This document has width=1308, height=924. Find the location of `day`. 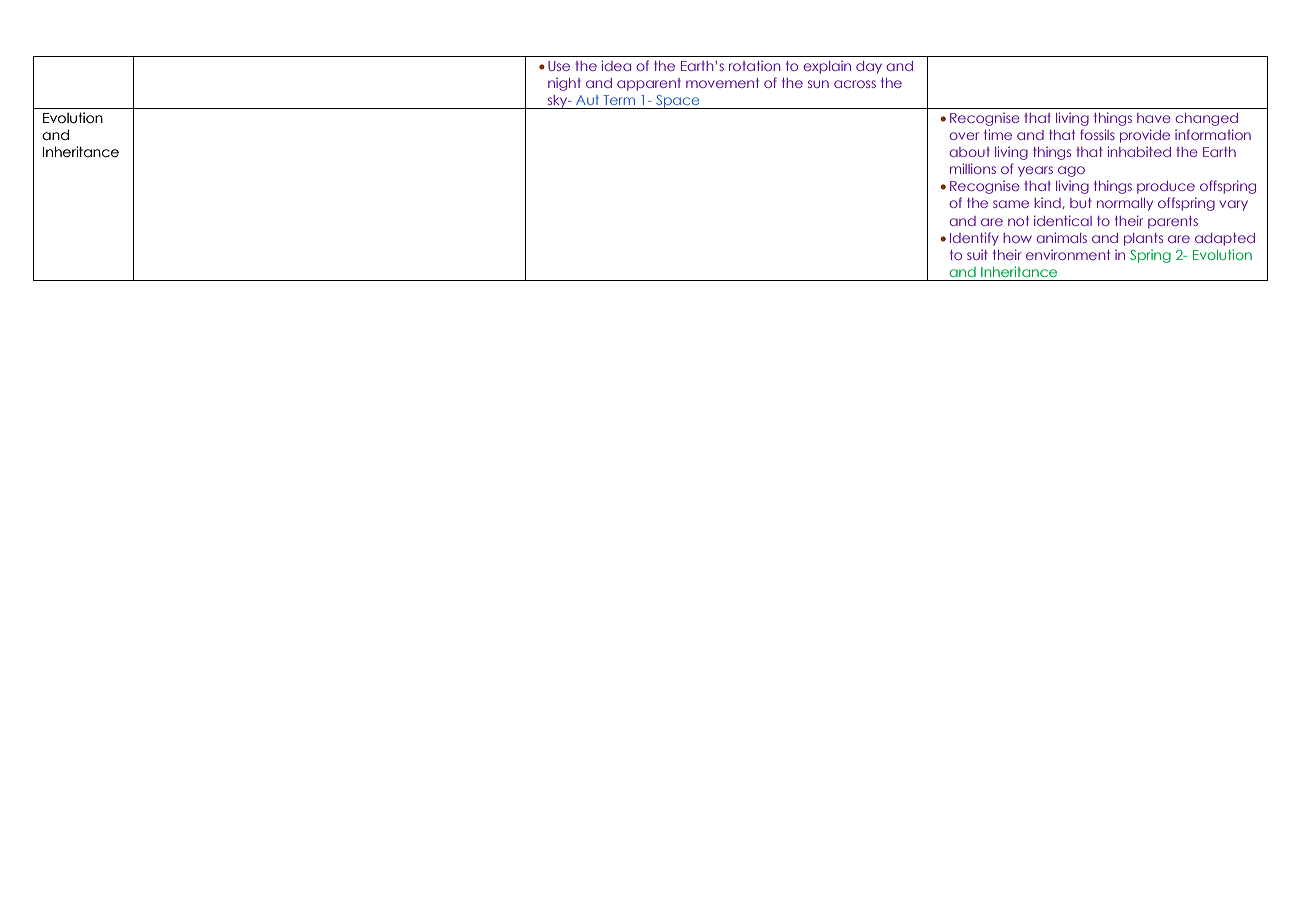

day is located at coordinates (869, 67).
